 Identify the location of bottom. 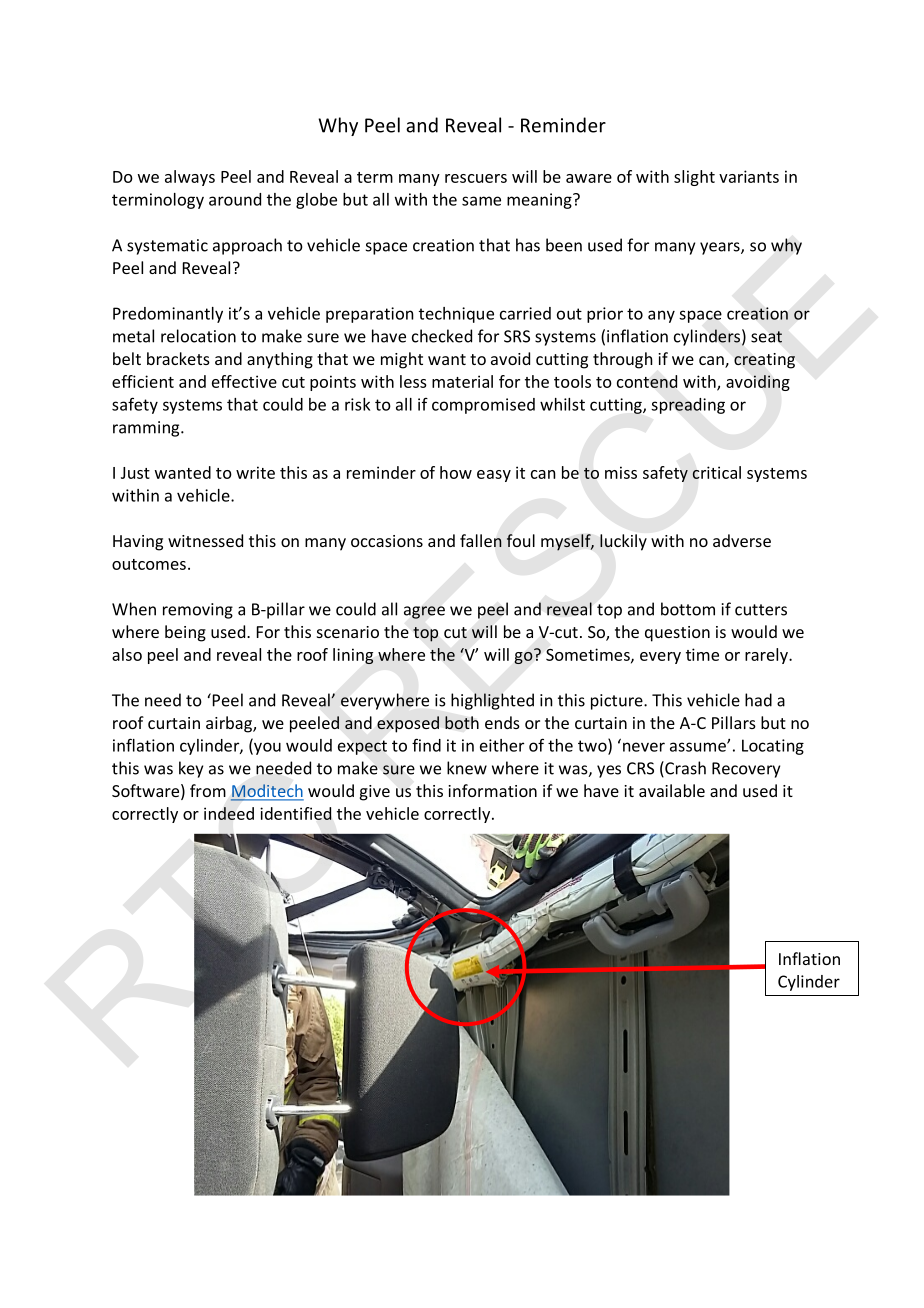
(688, 609).
